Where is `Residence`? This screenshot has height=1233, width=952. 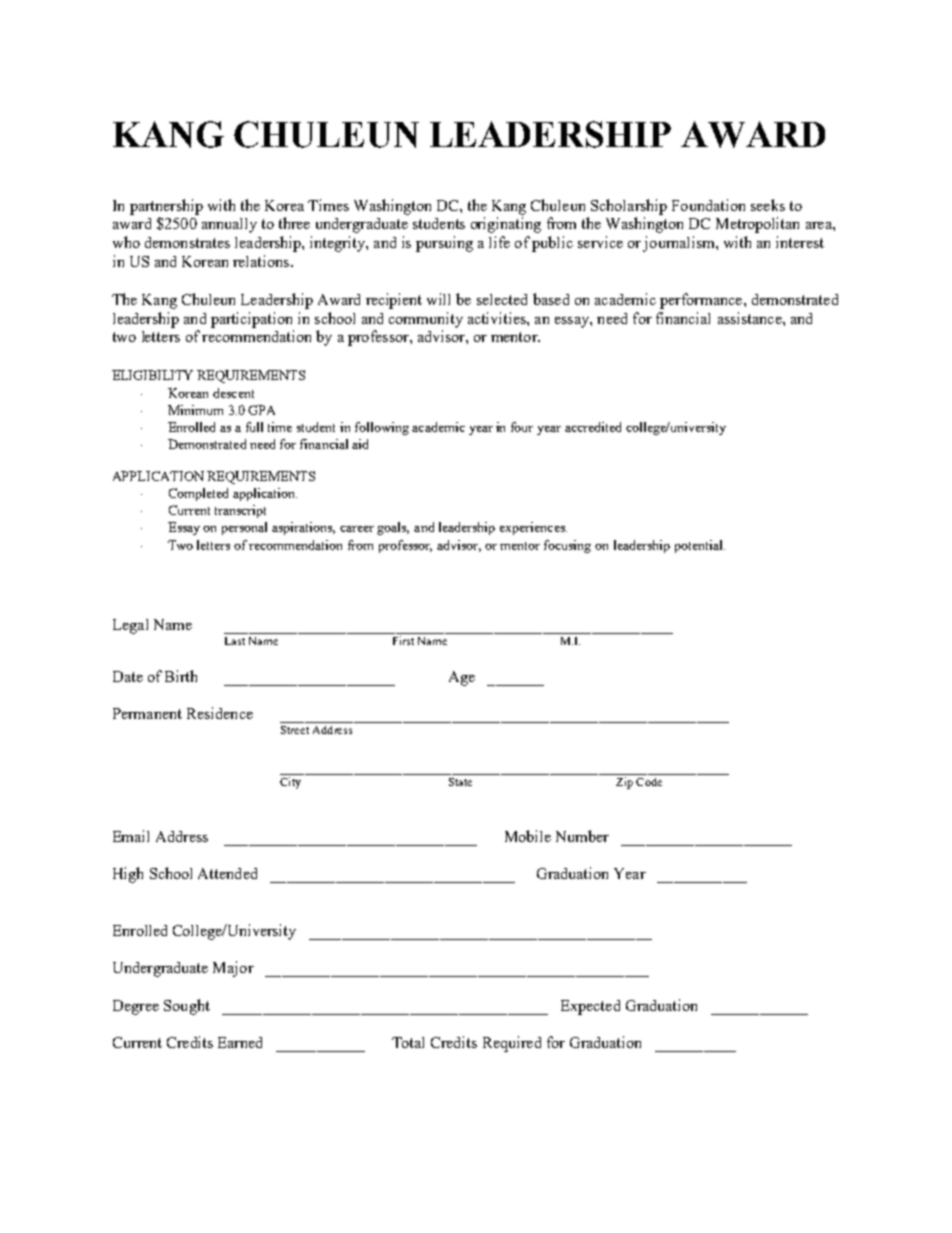 Residence is located at coordinates (220, 713).
